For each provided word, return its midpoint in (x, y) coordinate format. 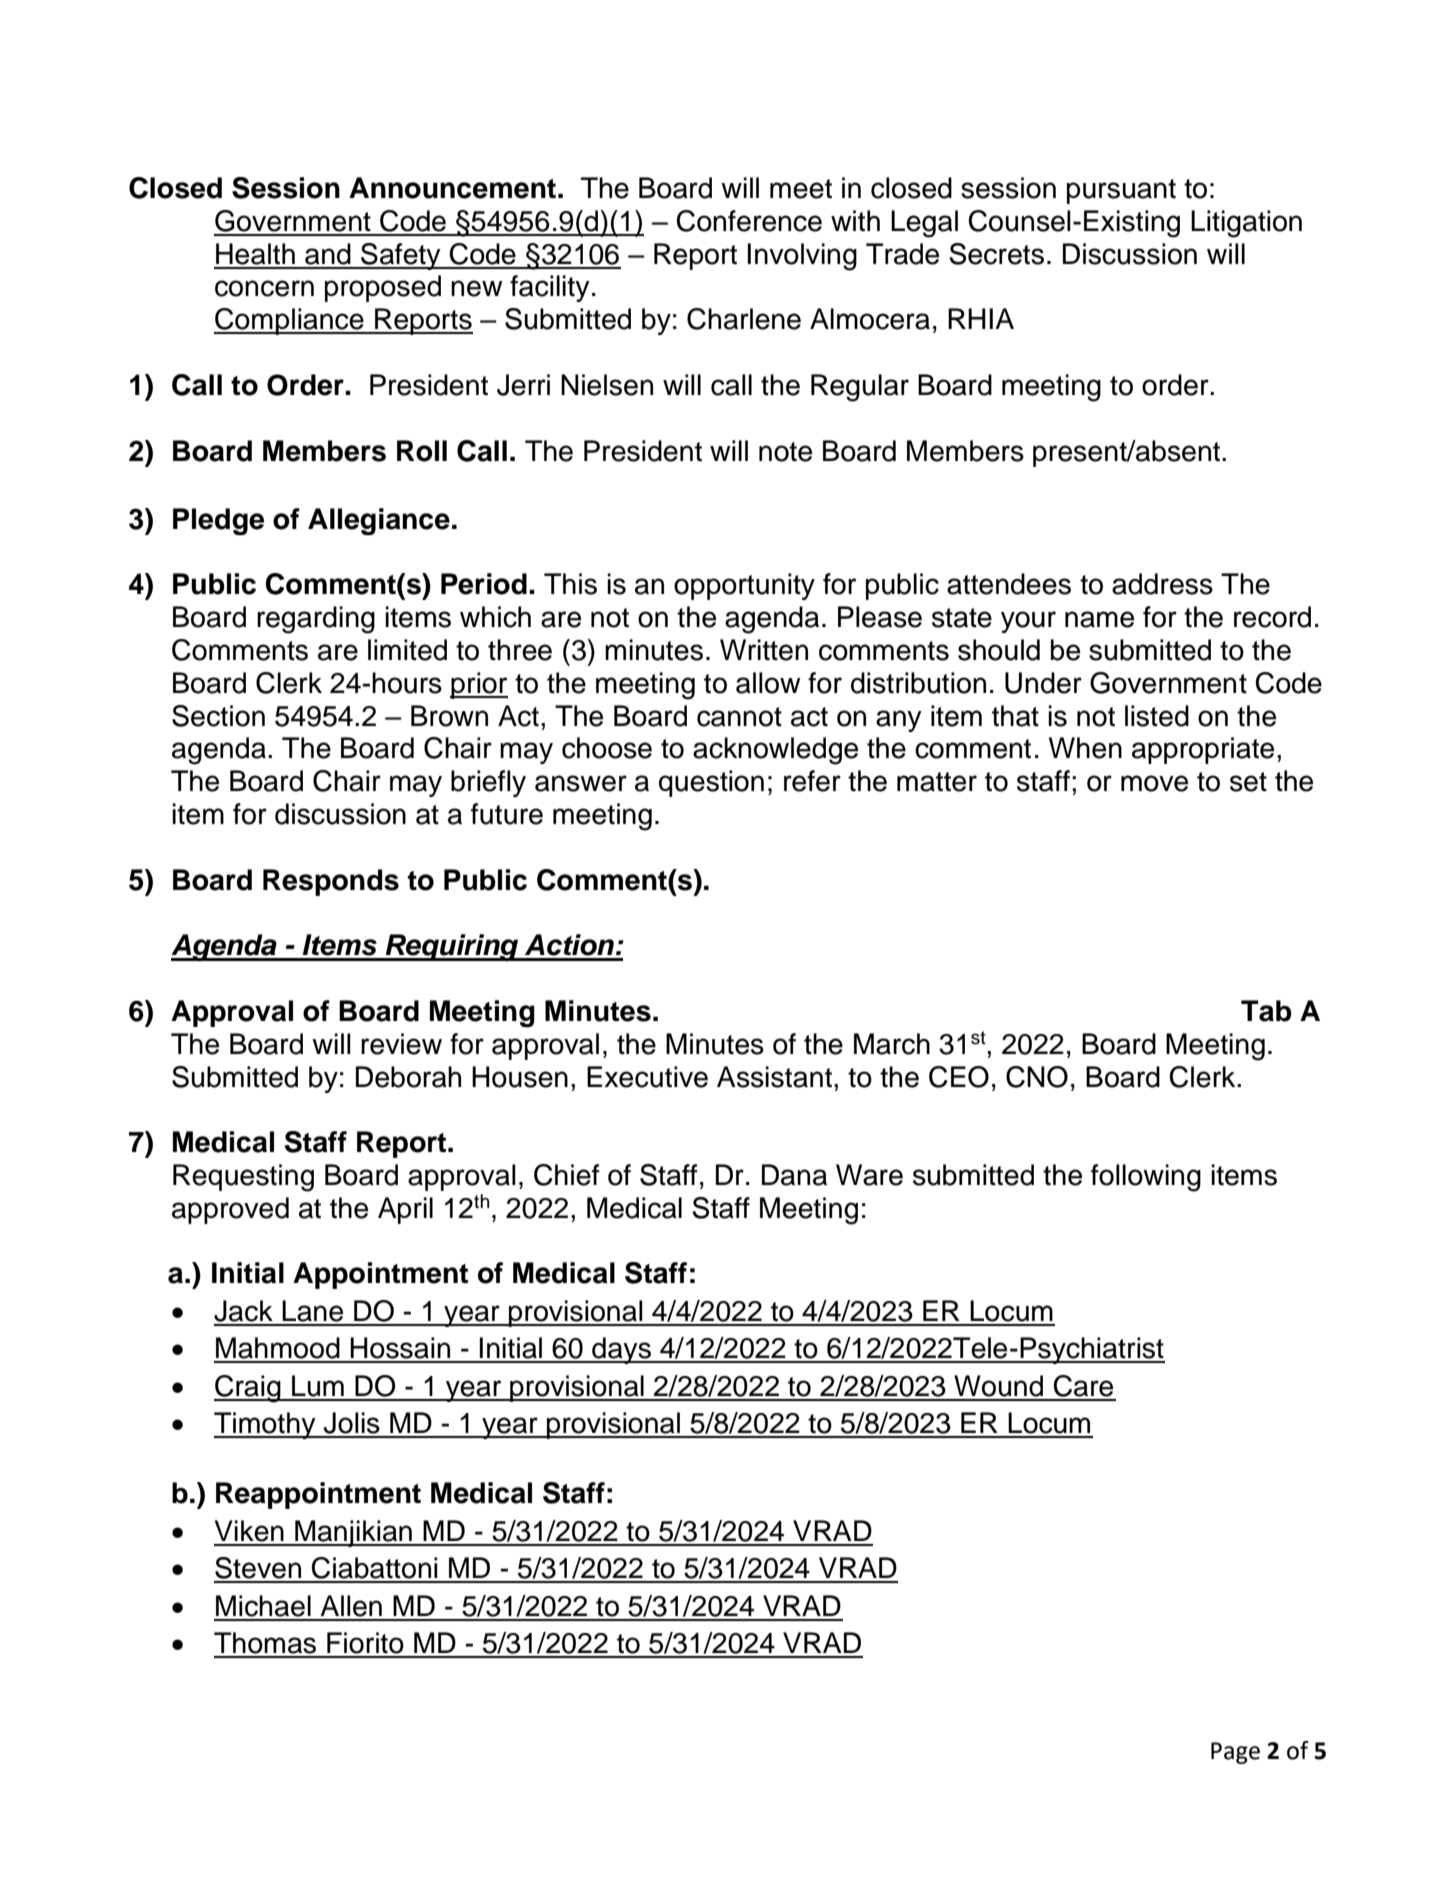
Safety (401, 256)
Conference (749, 221)
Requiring (452, 948)
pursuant (1121, 191)
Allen (351, 1606)
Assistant (776, 1077)
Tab (1266, 1011)
